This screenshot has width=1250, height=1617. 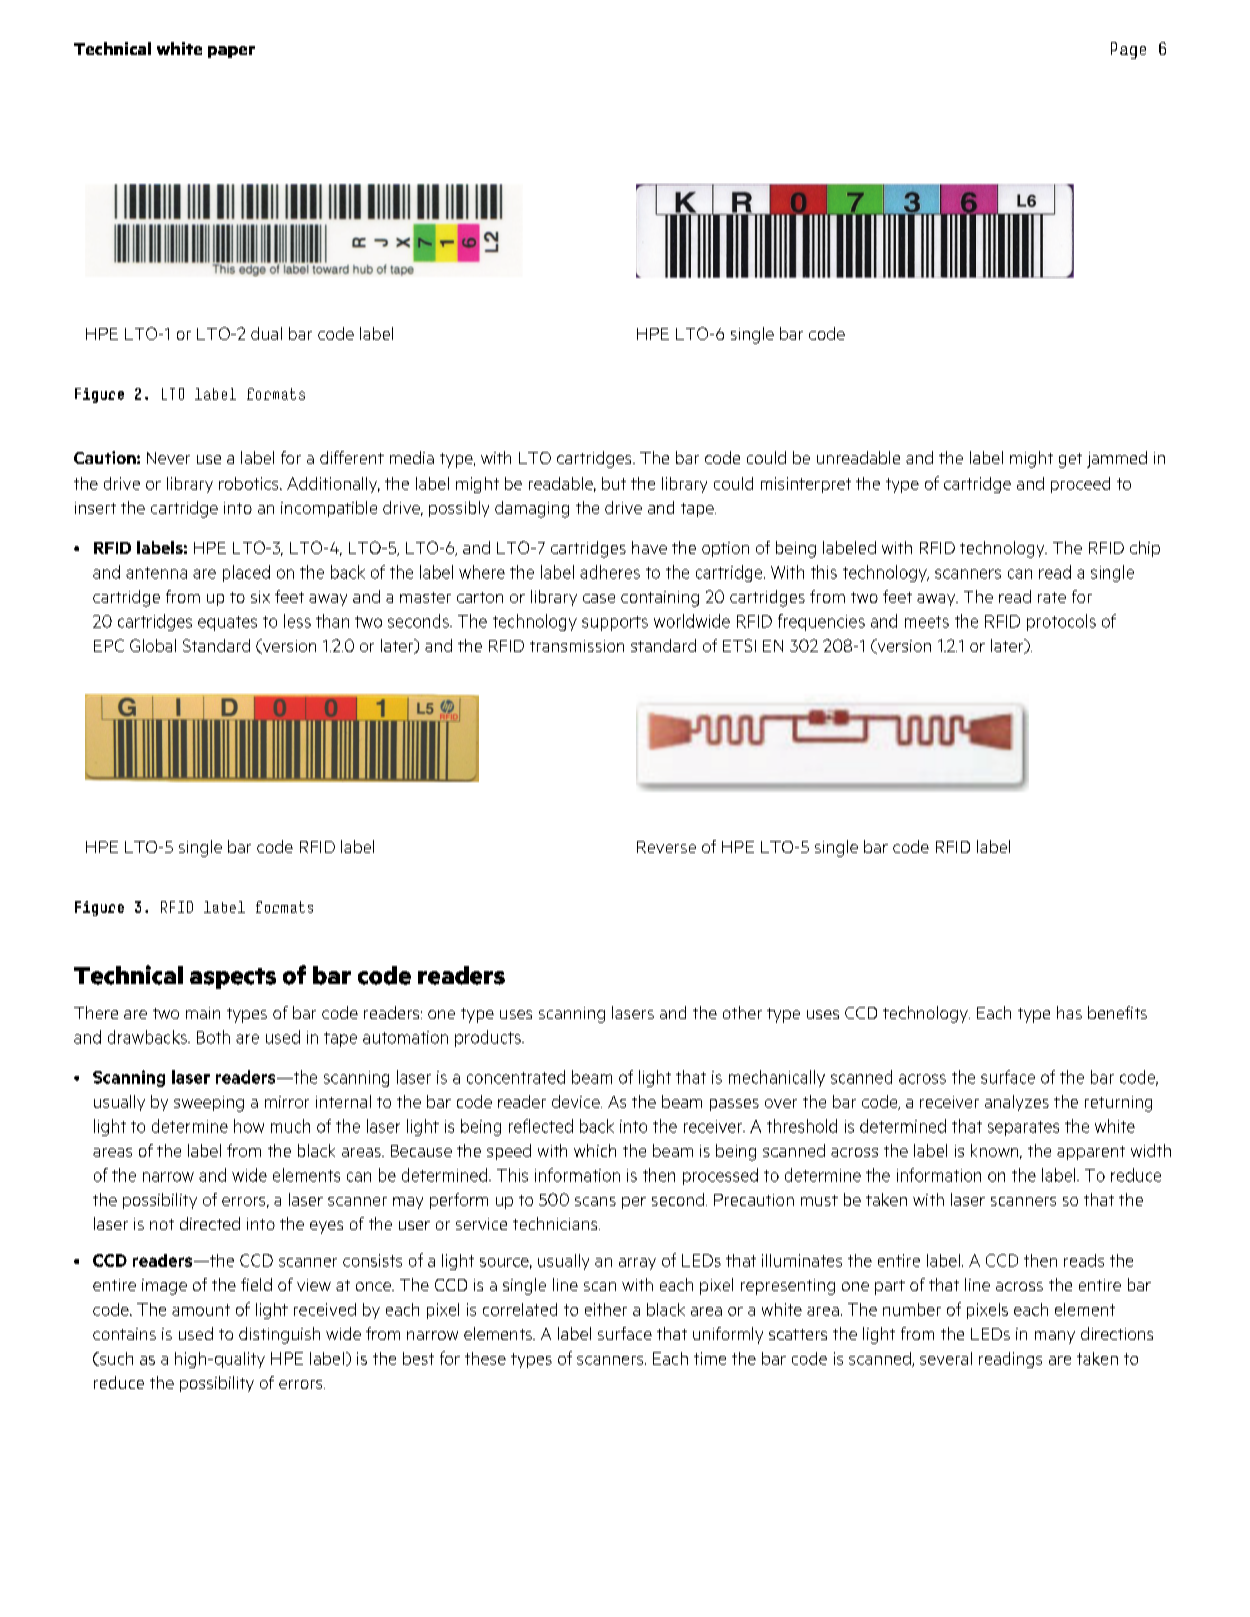 What do you see at coordinates (201, 1310) in the screenshot?
I see `amount` at bounding box center [201, 1310].
